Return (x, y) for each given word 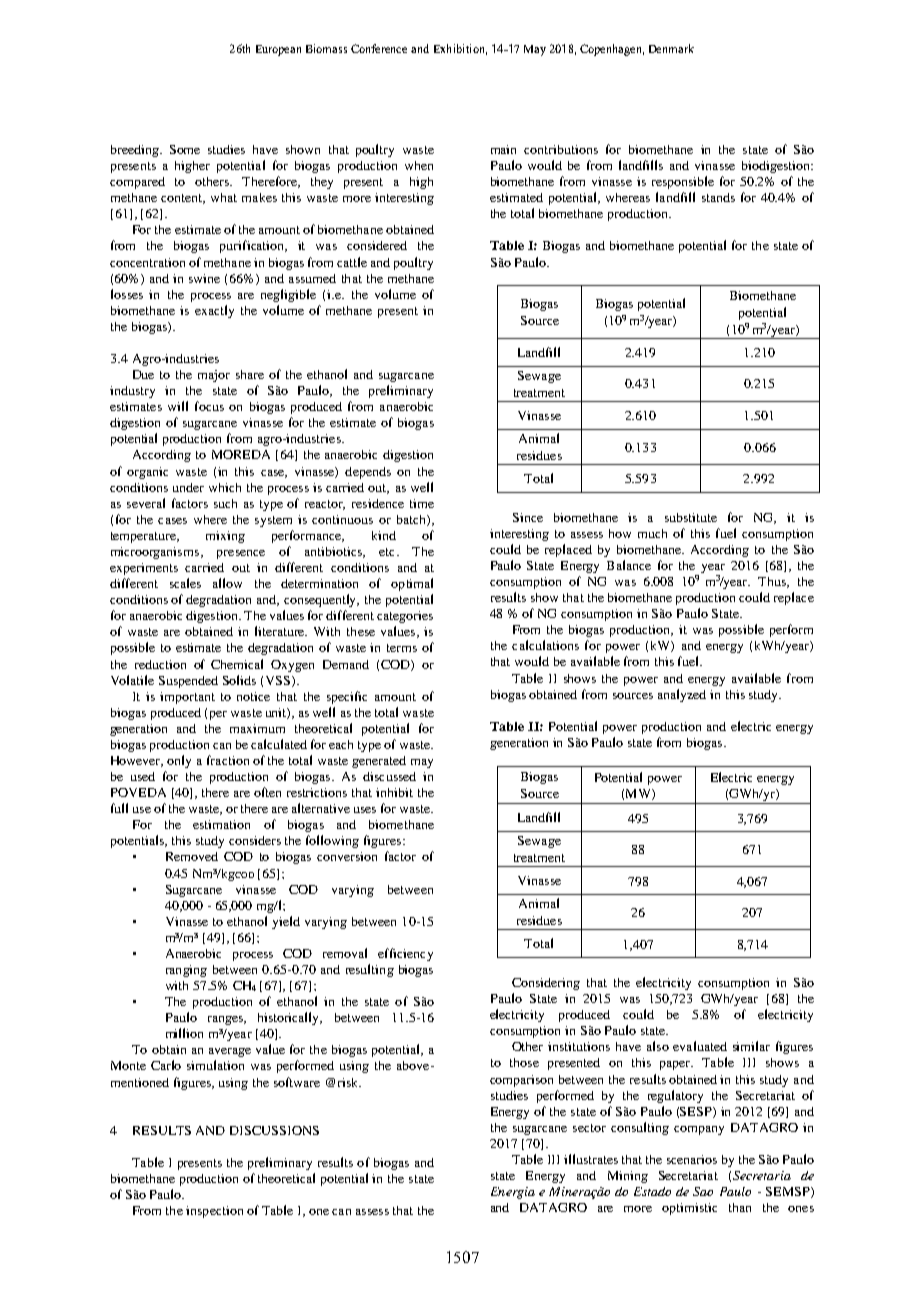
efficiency (405, 954)
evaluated (700, 1046)
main (503, 149)
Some (185, 149)
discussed (389, 776)
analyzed (682, 695)
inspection (214, 1212)
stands (718, 197)
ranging (186, 971)
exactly (214, 311)
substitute (691, 517)
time (422, 503)
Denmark (671, 48)
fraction (228, 760)
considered (377, 245)
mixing (225, 537)
